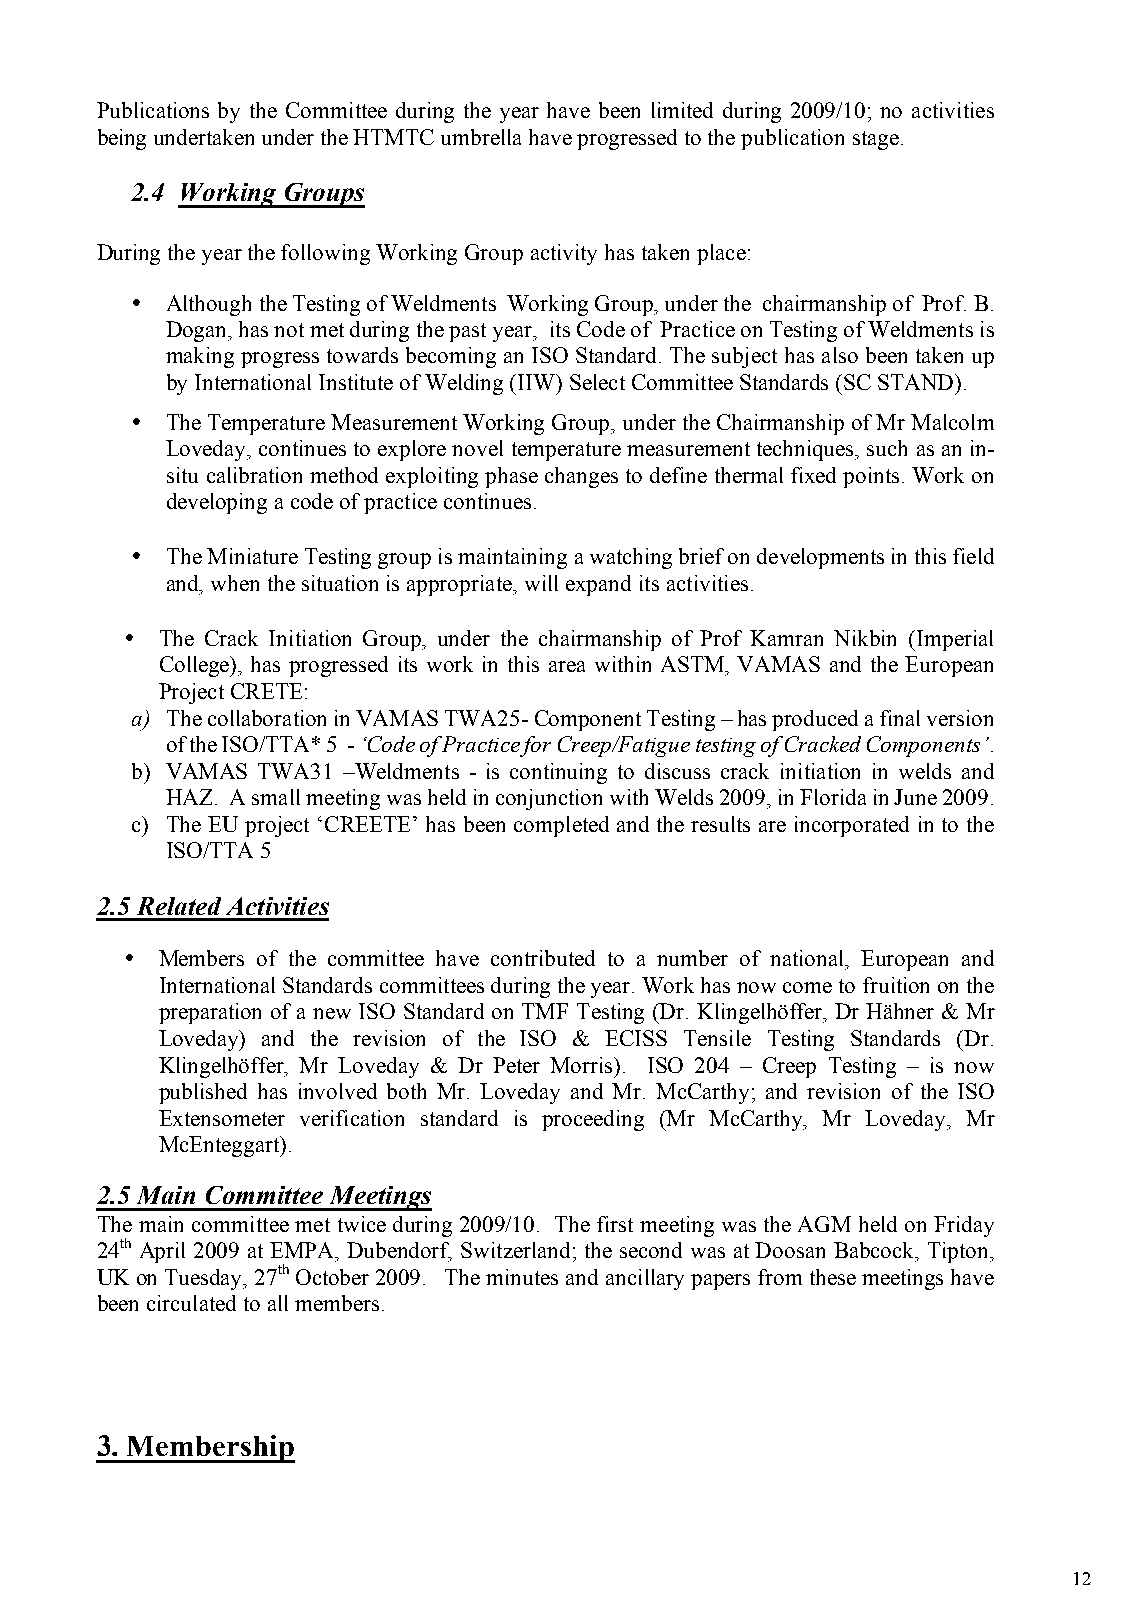  I want to click on Tuesday, so click(205, 1279).
